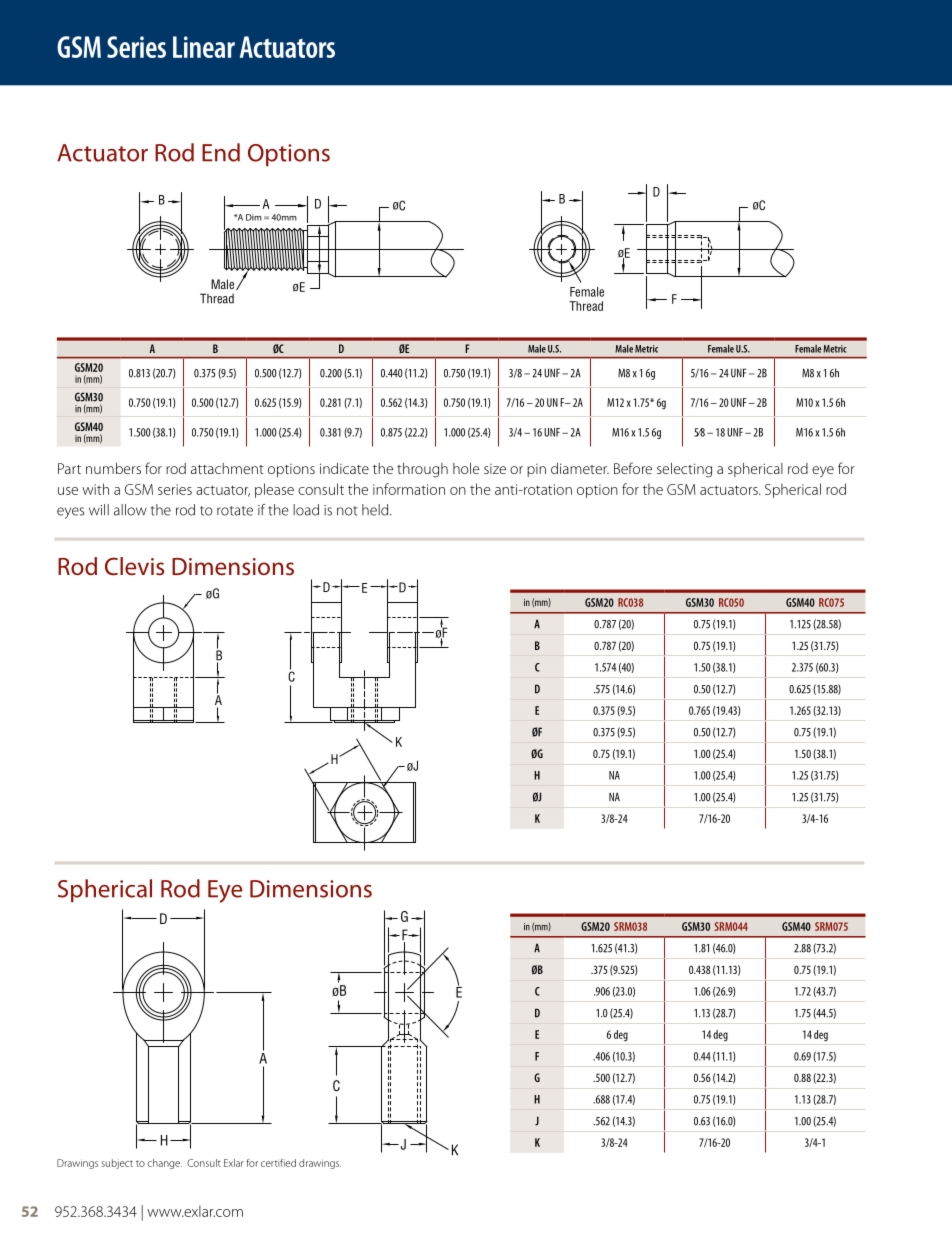 This page has width=952, height=1237. I want to click on change, so click(164, 1164).
